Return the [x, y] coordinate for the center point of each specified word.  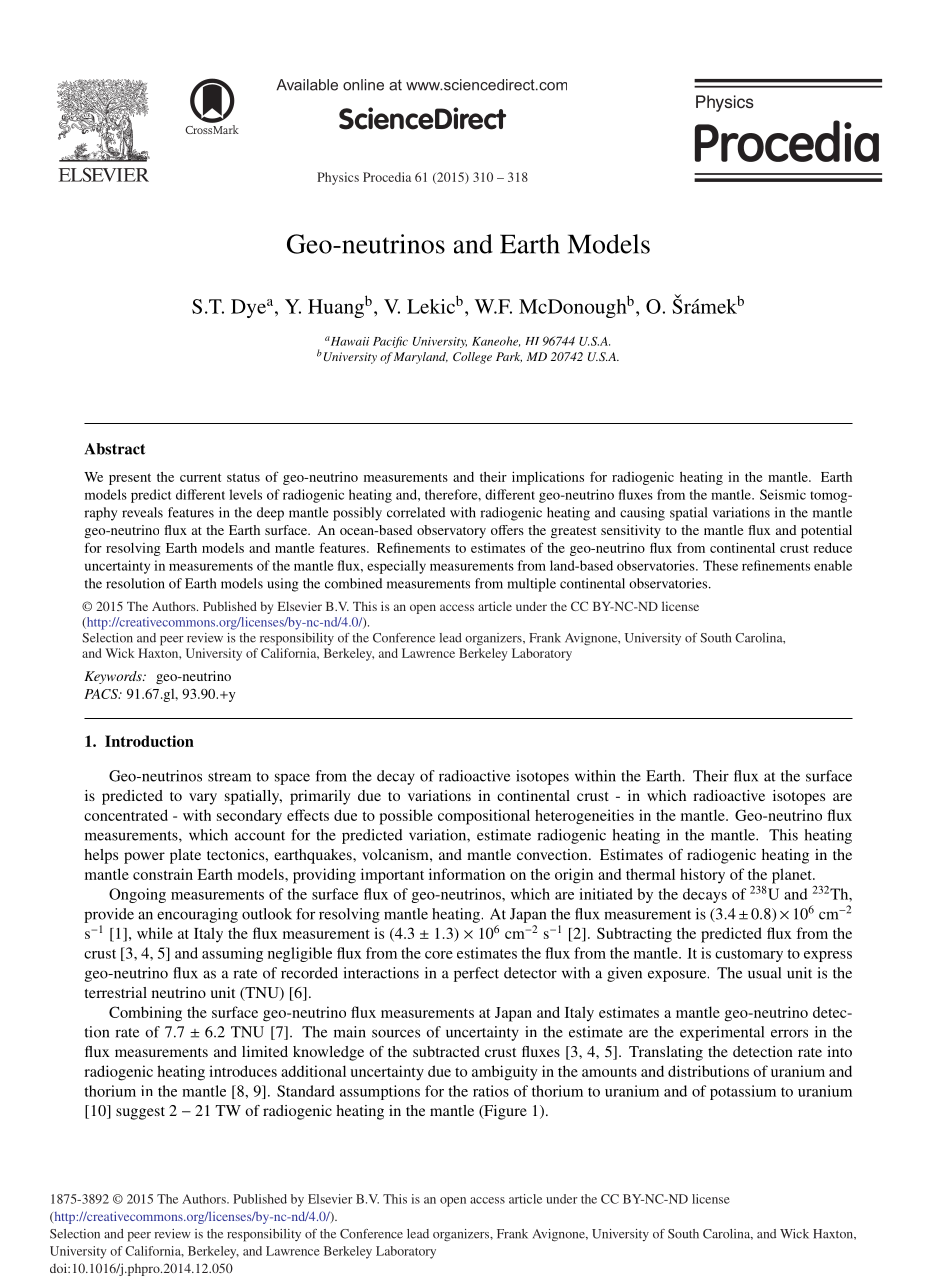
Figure [504, 1112]
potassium [743, 1092]
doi [59, 1268]
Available [307, 85]
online [363, 85]
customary [749, 955]
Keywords [114, 677]
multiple [531, 585]
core [439, 955]
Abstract [115, 449]
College [472, 358]
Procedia [387, 177]
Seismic [783, 494]
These [720, 565]
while [155, 933]
